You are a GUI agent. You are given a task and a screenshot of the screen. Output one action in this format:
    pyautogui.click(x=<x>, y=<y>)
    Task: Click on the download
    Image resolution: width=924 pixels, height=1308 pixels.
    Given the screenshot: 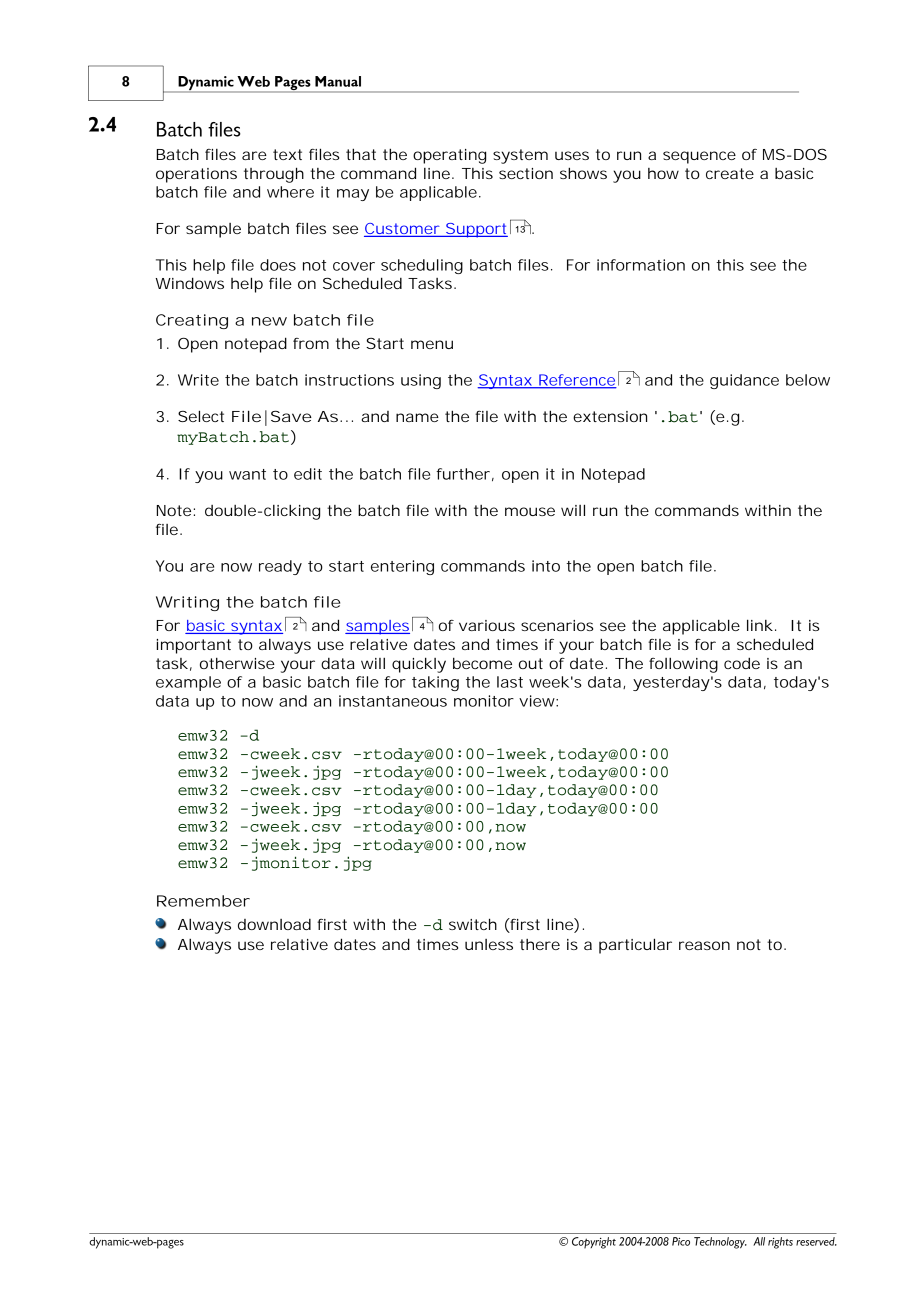 What is the action you would take?
    pyautogui.click(x=274, y=924)
